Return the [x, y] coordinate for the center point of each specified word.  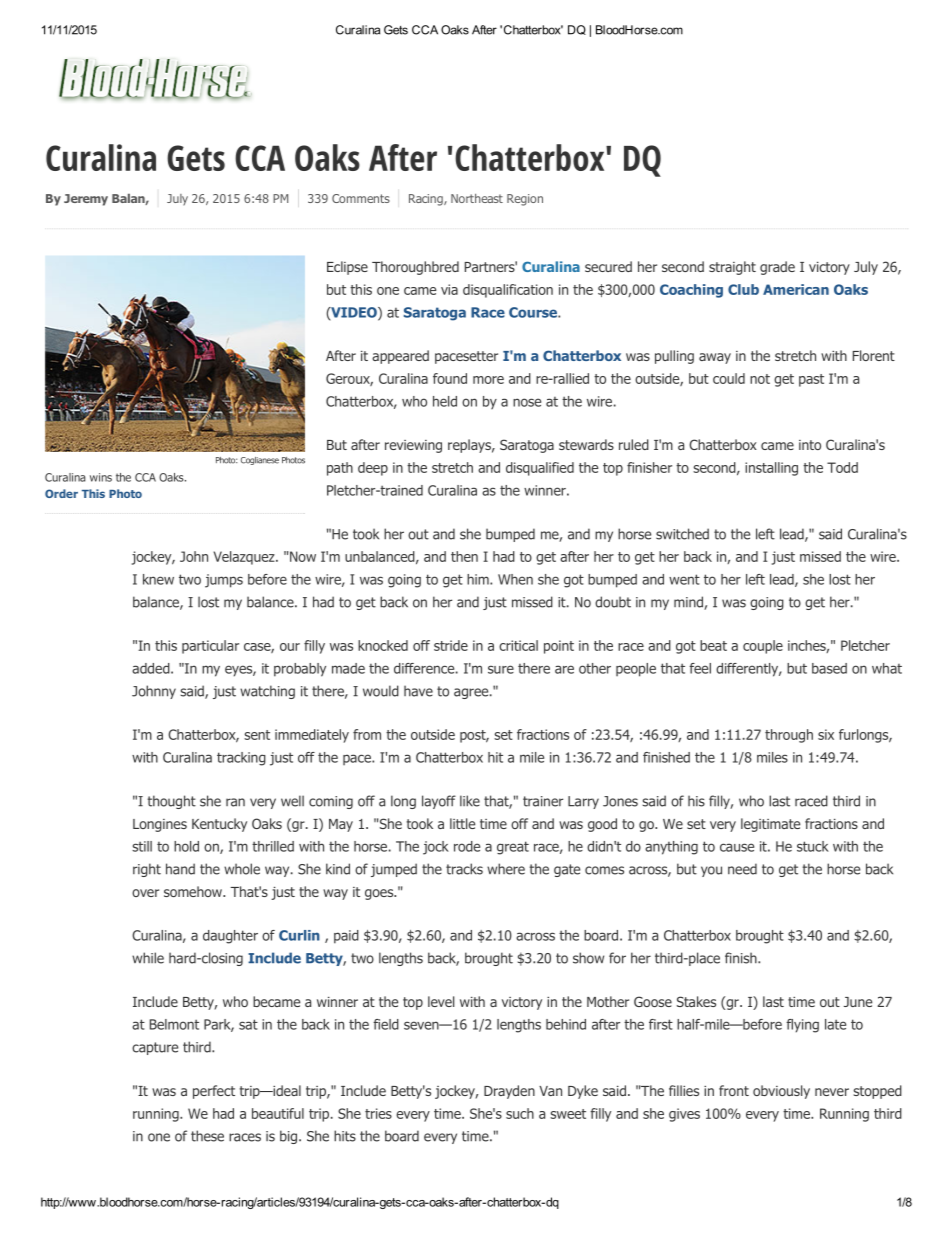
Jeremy [86, 200]
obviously [781, 1092]
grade [777, 268]
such [520, 1113]
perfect [214, 1092]
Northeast [477, 198]
